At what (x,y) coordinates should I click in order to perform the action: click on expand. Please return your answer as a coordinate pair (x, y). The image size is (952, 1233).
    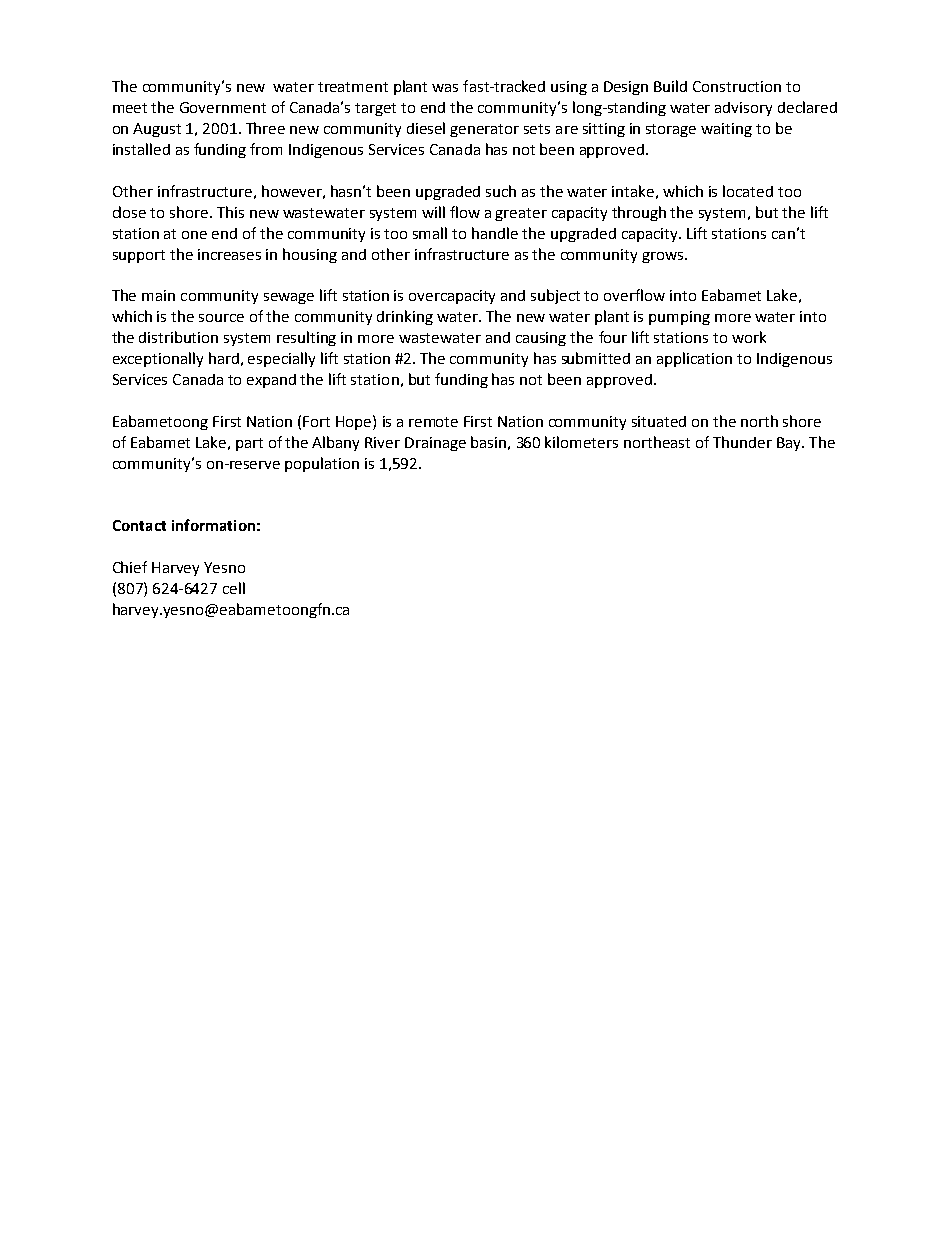
    Looking at the image, I should click on (271, 381).
